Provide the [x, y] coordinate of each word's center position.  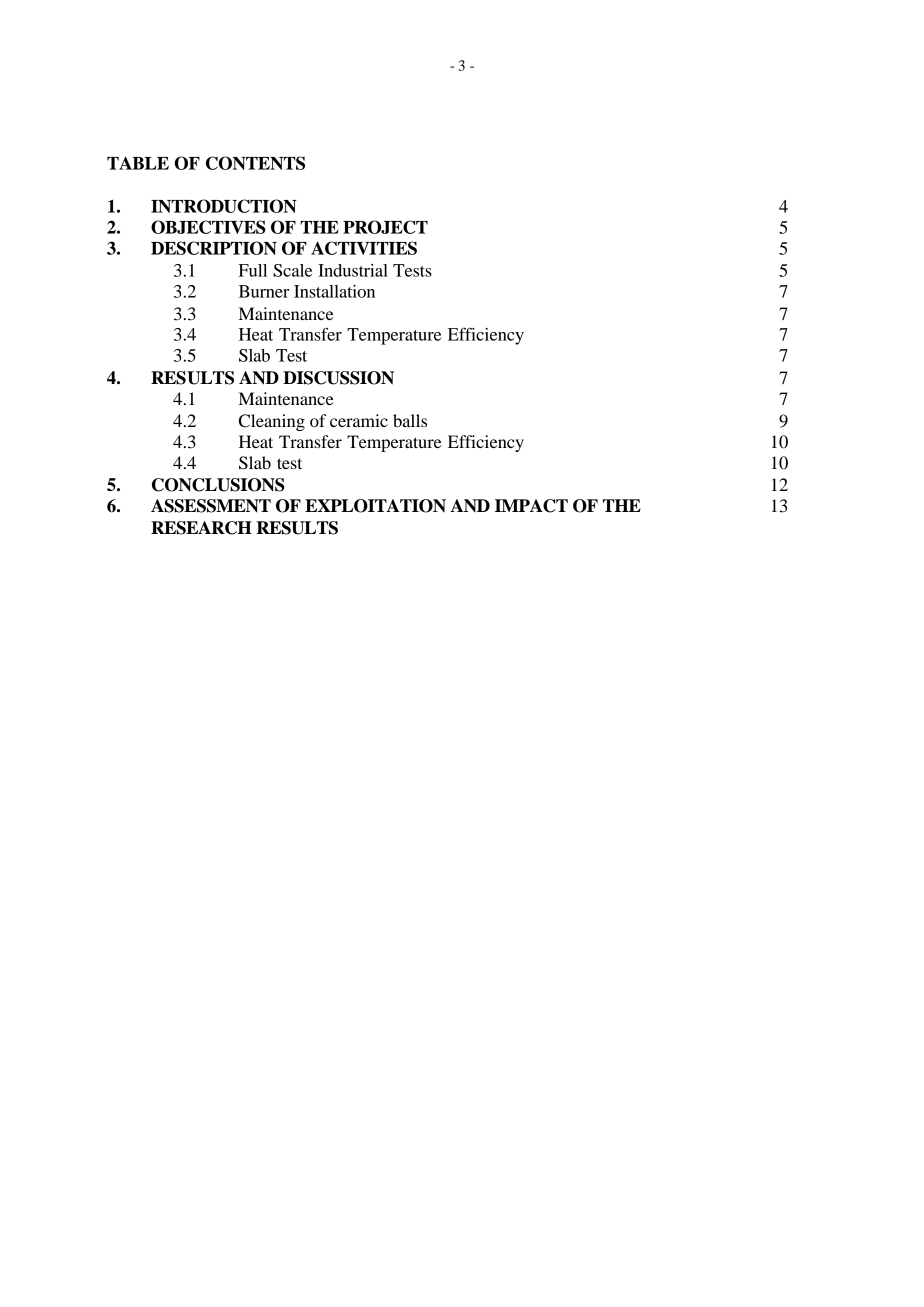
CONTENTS [255, 163]
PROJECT [385, 227]
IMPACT [531, 506]
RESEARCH [201, 528]
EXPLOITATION [375, 506]
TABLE [138, 163]
